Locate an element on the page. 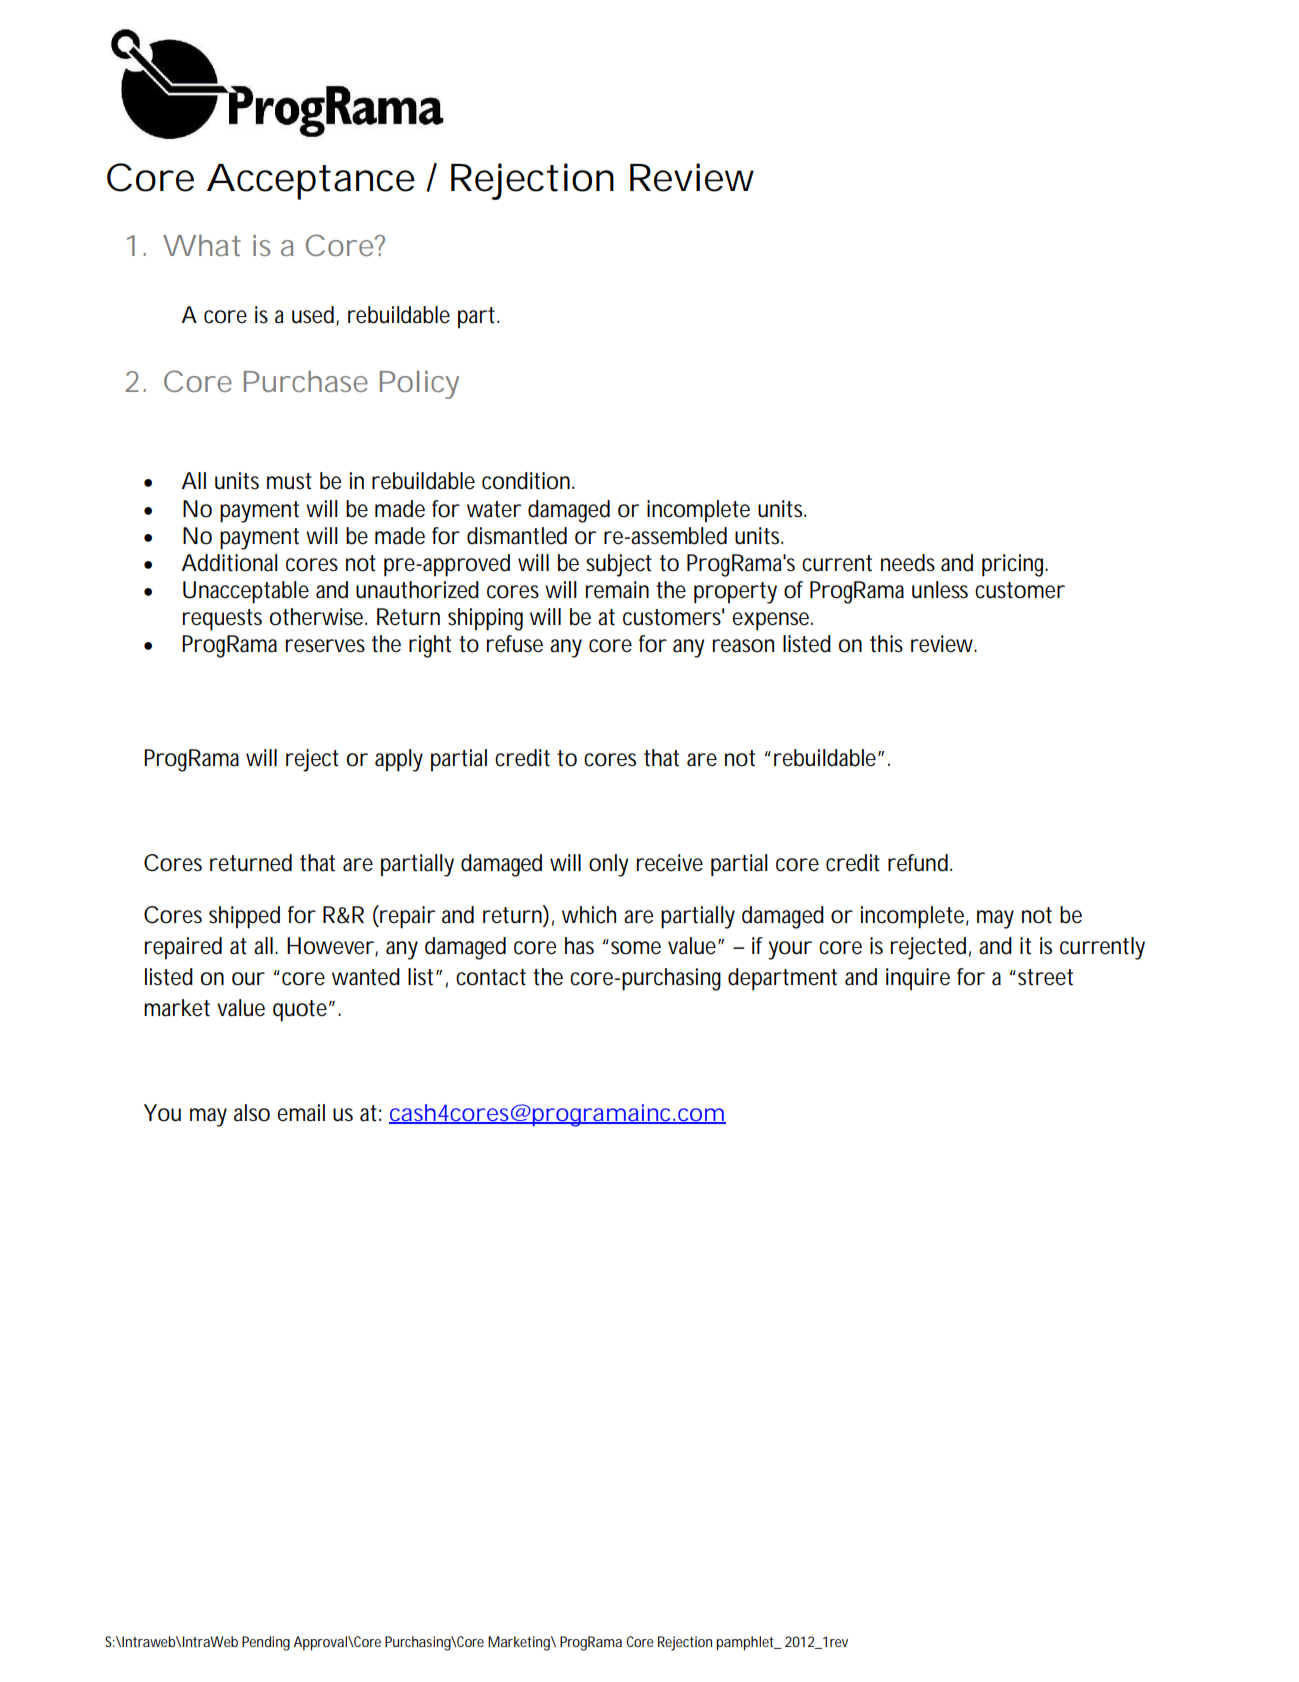  Policy is located at coordinates (419, 384).
